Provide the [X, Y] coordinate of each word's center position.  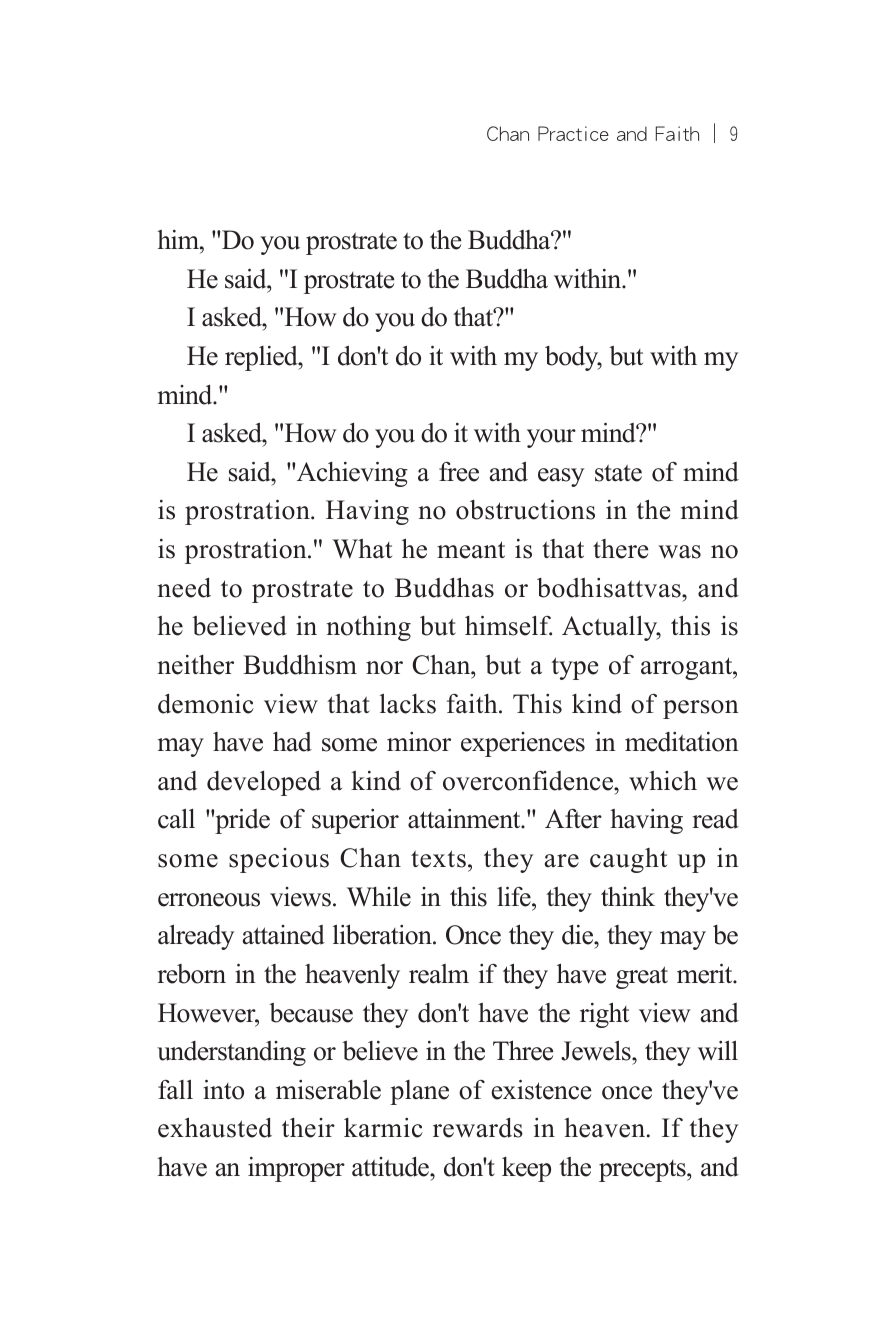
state [618, 473]
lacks [408, 703]
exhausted [215, 1127]
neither [196, 665]
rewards [478, 1128]
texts [438, 859]
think [628, 896]
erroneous [209, 900]
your [551, 438]
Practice [573, 133]
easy [561, 477]
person [701, 709]
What [362, 549]
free [459, 472]
